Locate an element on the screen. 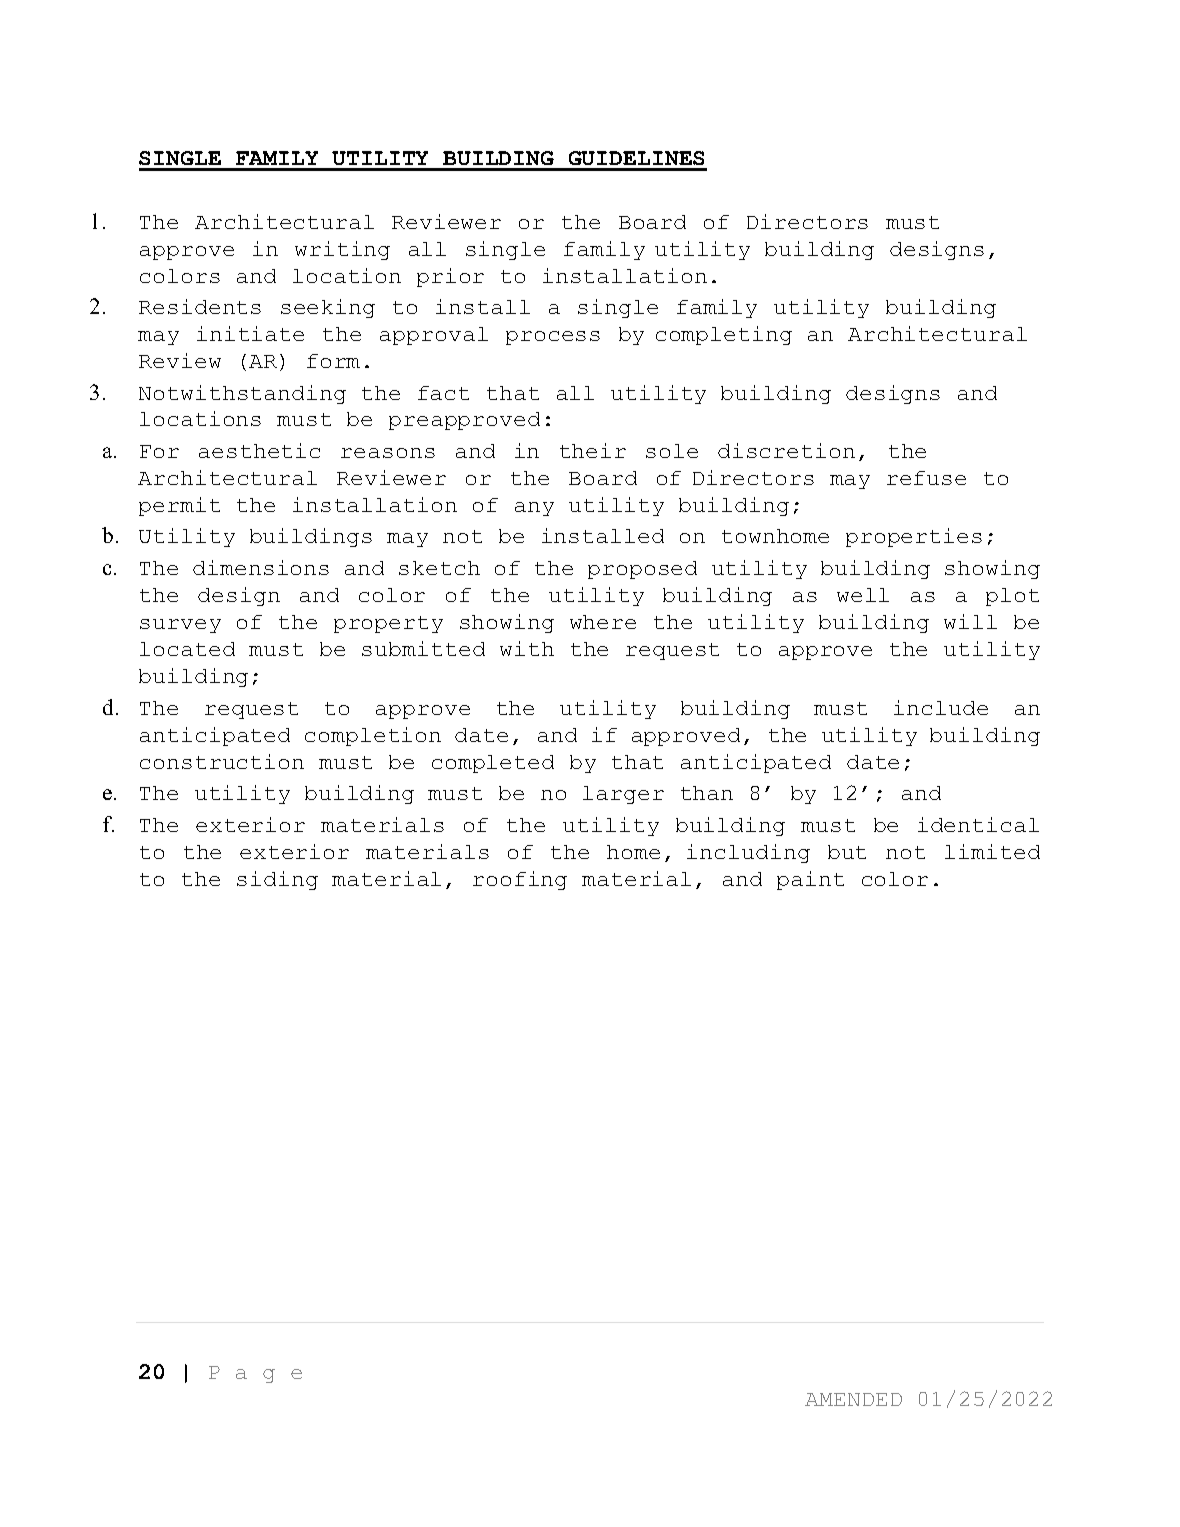  paint is located at coordinates (810, 880).
